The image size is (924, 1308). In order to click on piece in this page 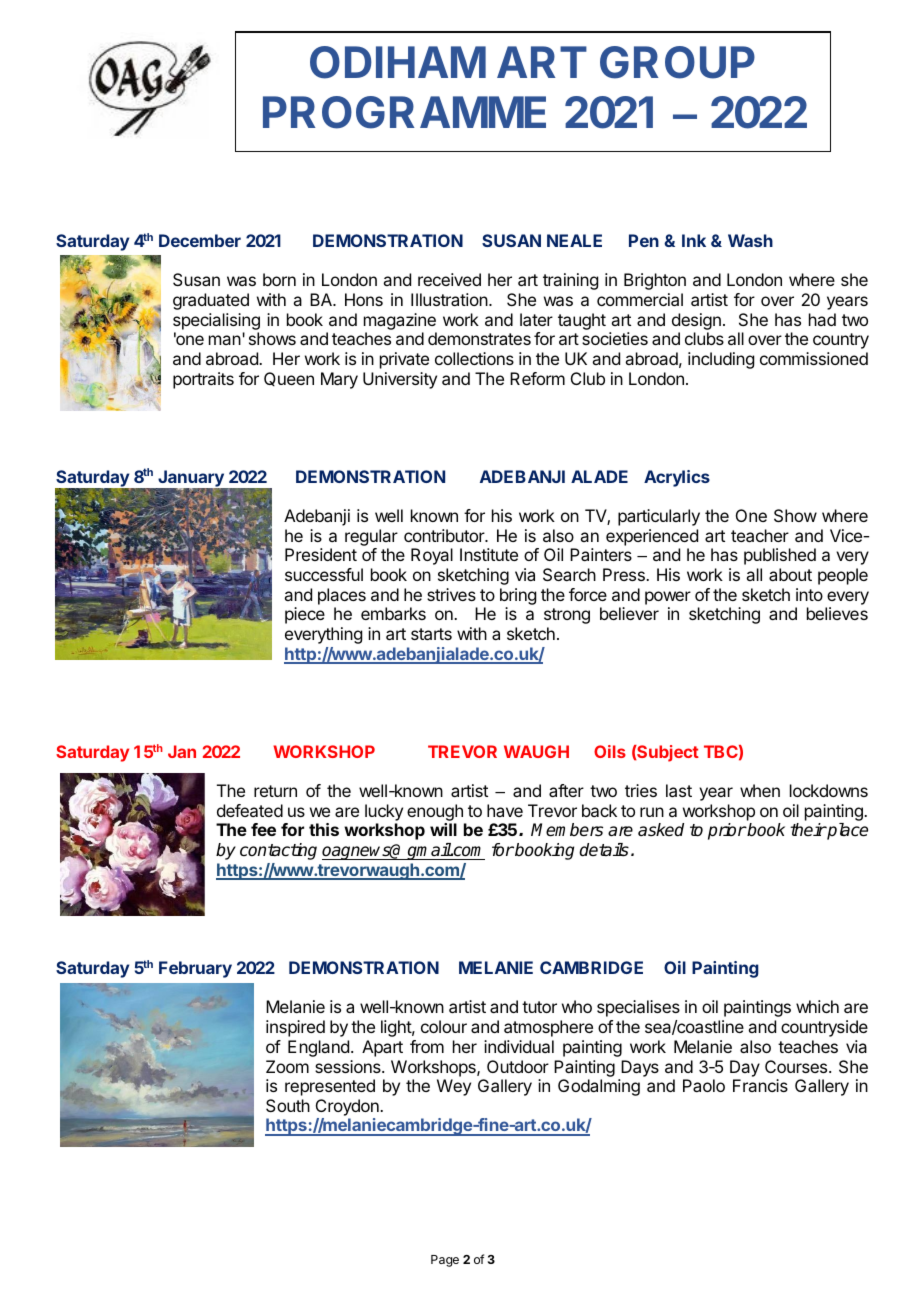, I will do `click(305, 615)`.
